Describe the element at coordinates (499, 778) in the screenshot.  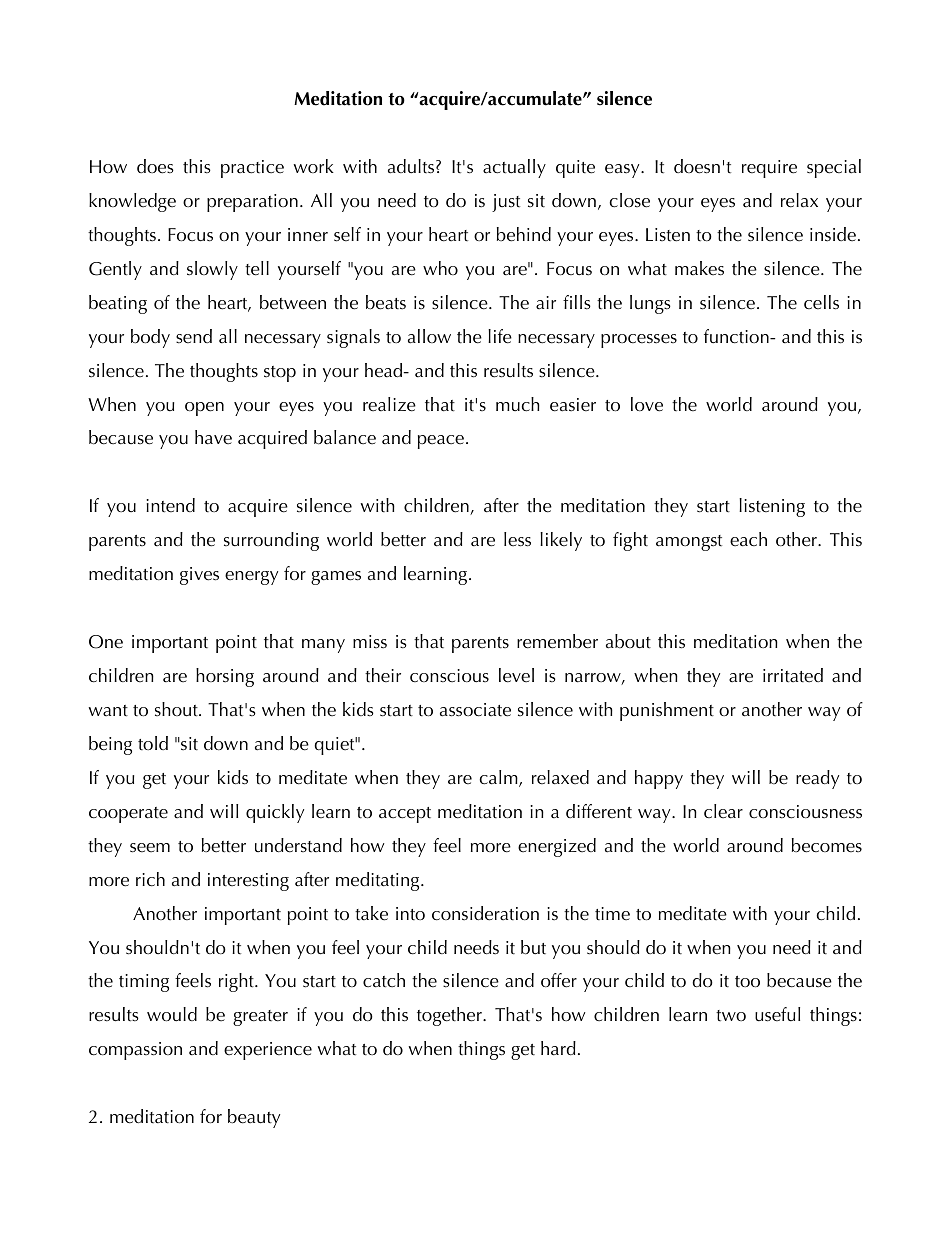
I see `calm` at that location.
